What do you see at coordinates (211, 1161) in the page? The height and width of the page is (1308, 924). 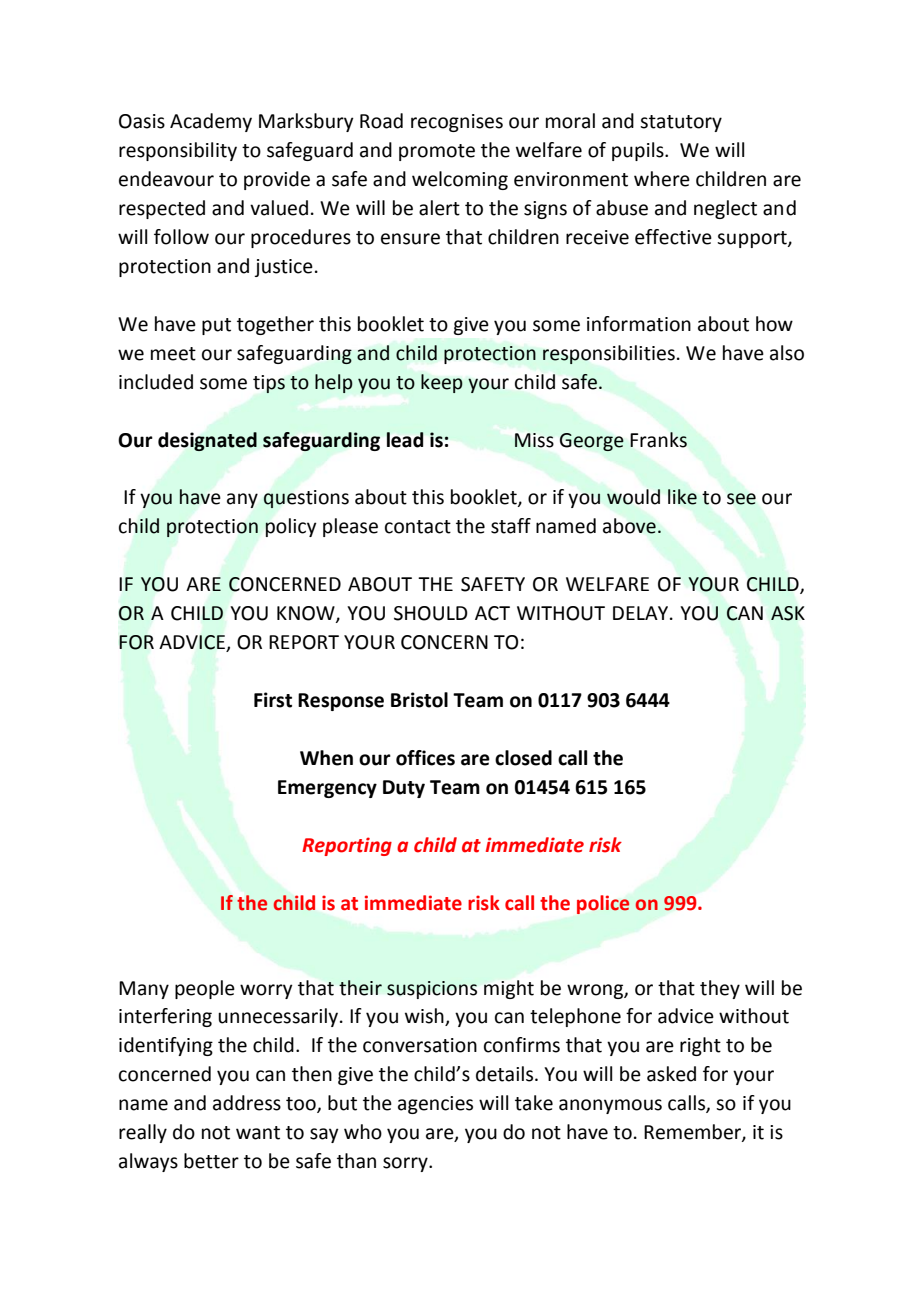 I see `better` at bounding box center [211, 1161].
